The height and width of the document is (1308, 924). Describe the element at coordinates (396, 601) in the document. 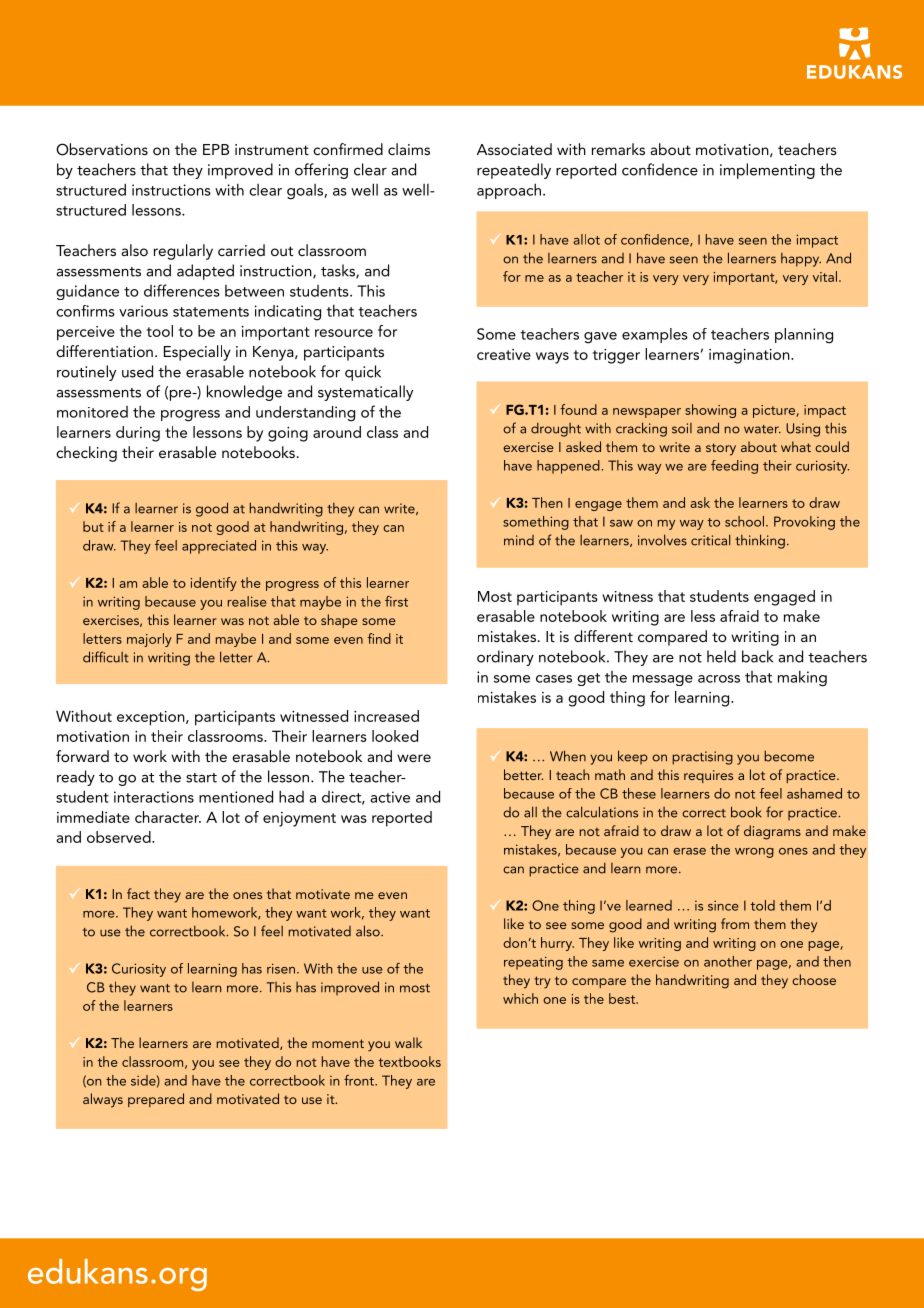

I see `first` at that location.
